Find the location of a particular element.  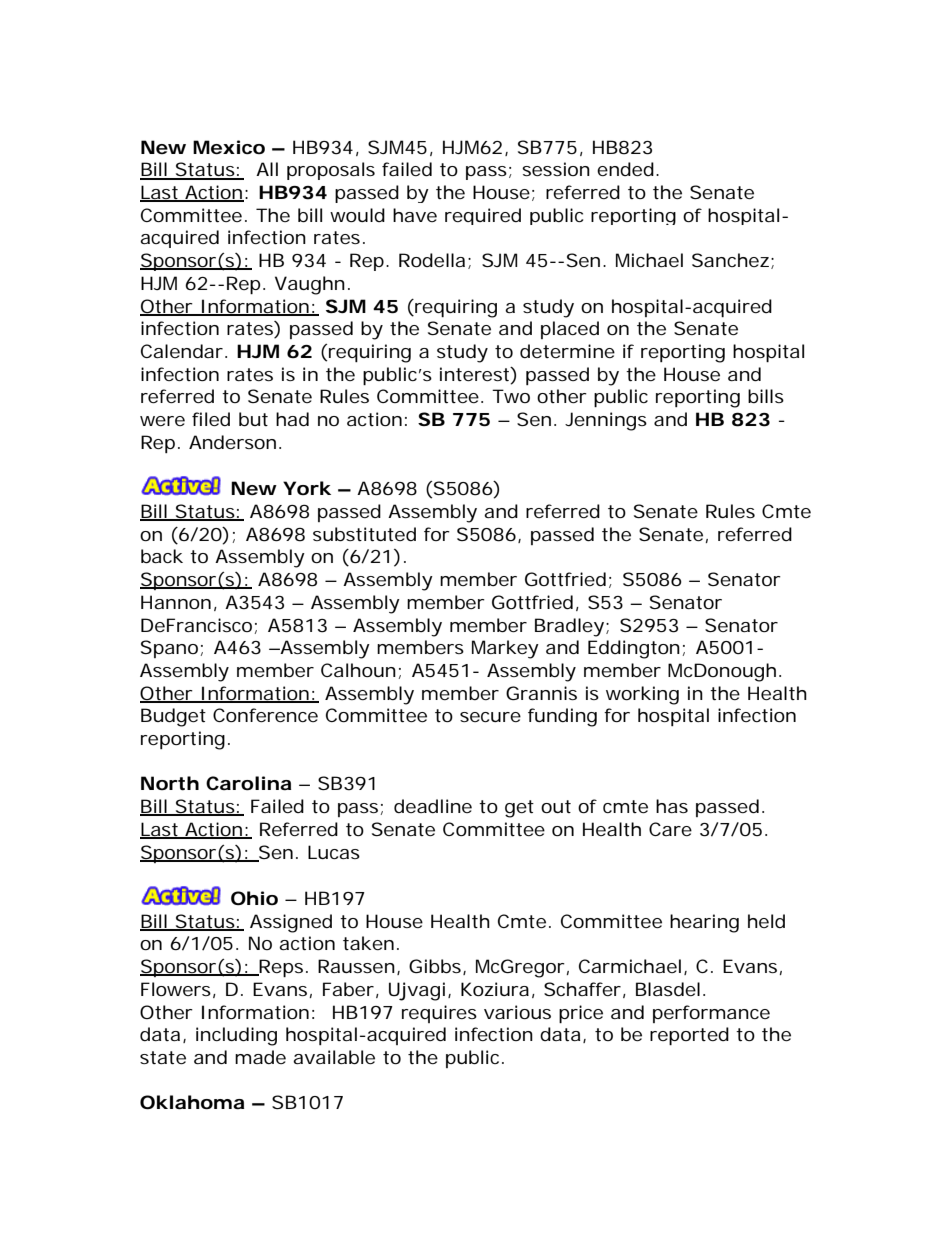

required is located at coordinates (483, 216).
